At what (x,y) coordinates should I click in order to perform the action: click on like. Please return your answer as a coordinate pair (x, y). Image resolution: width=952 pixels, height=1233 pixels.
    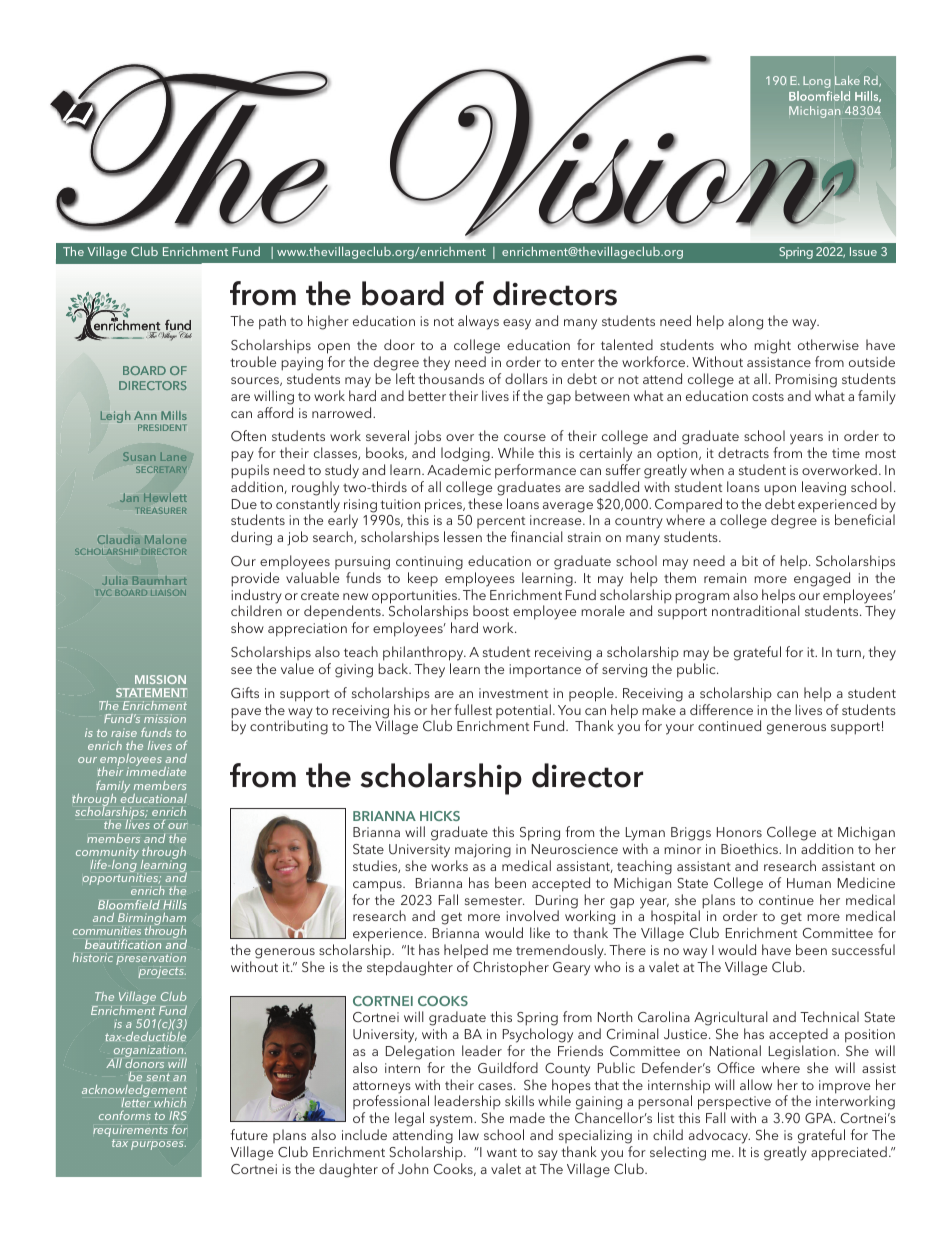
    Looking at the image, I should click on (540, 932).
